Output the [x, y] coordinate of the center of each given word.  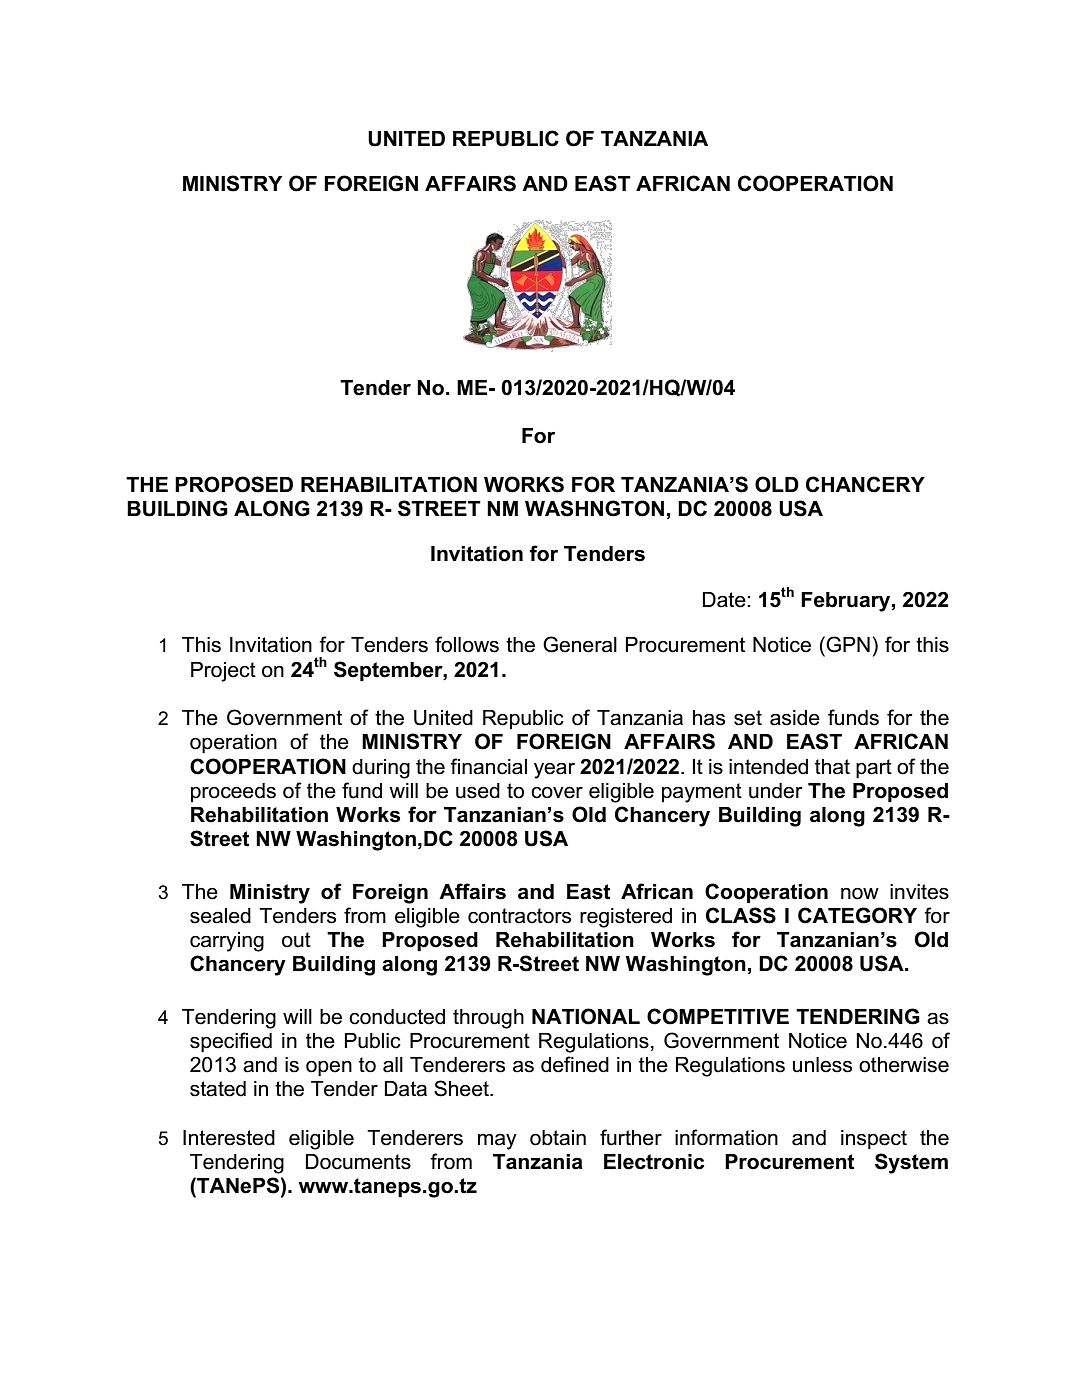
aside [795, 718]
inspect [874, 1140]
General [580, 644]
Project [223, 672]
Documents [358, 1162]
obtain [558, 1138]
